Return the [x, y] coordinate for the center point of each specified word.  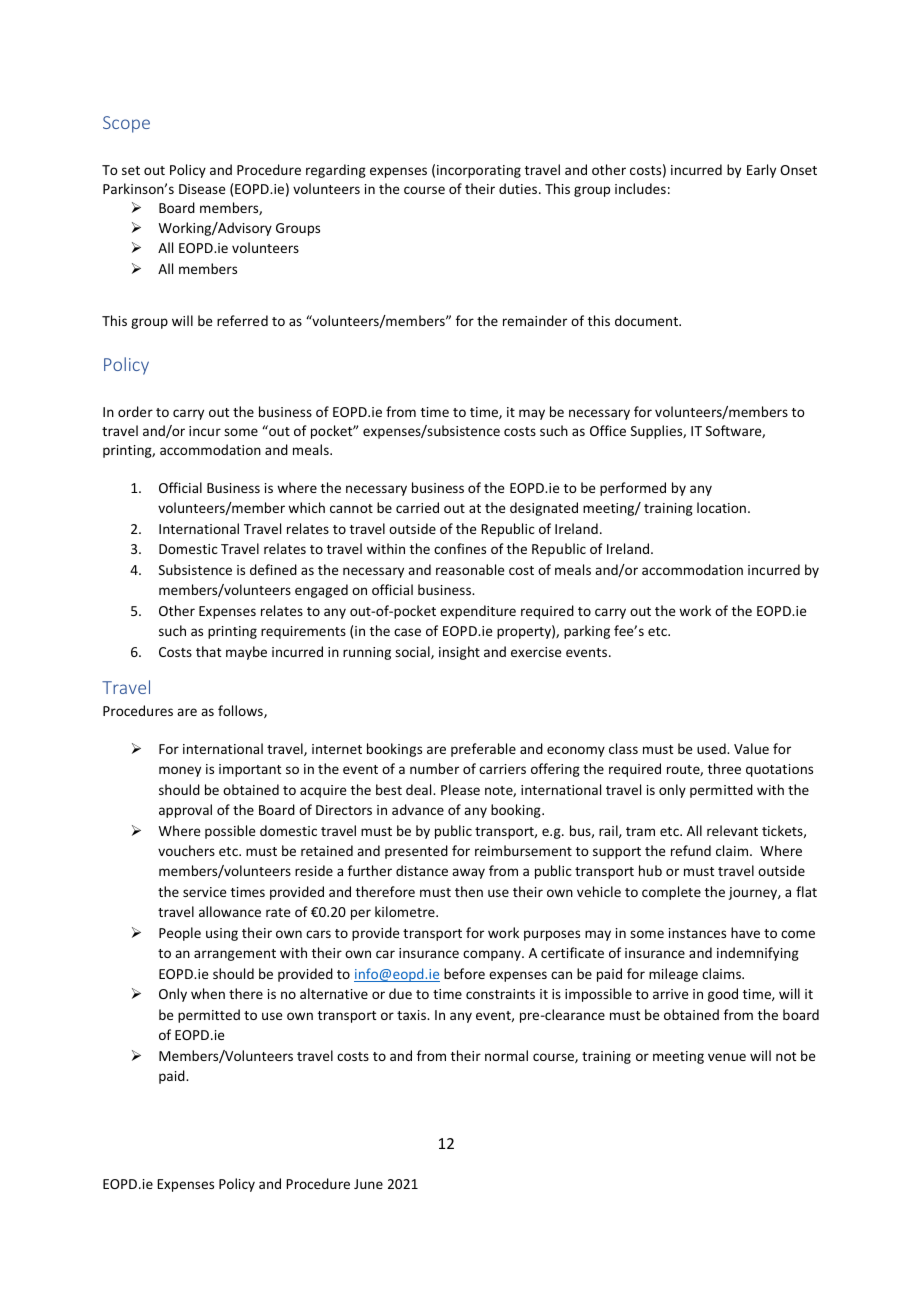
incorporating [479, 171]
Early [761, 171]
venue [727, 1057]
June [368, 1184]
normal [506, 1055]
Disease [202, 189]
